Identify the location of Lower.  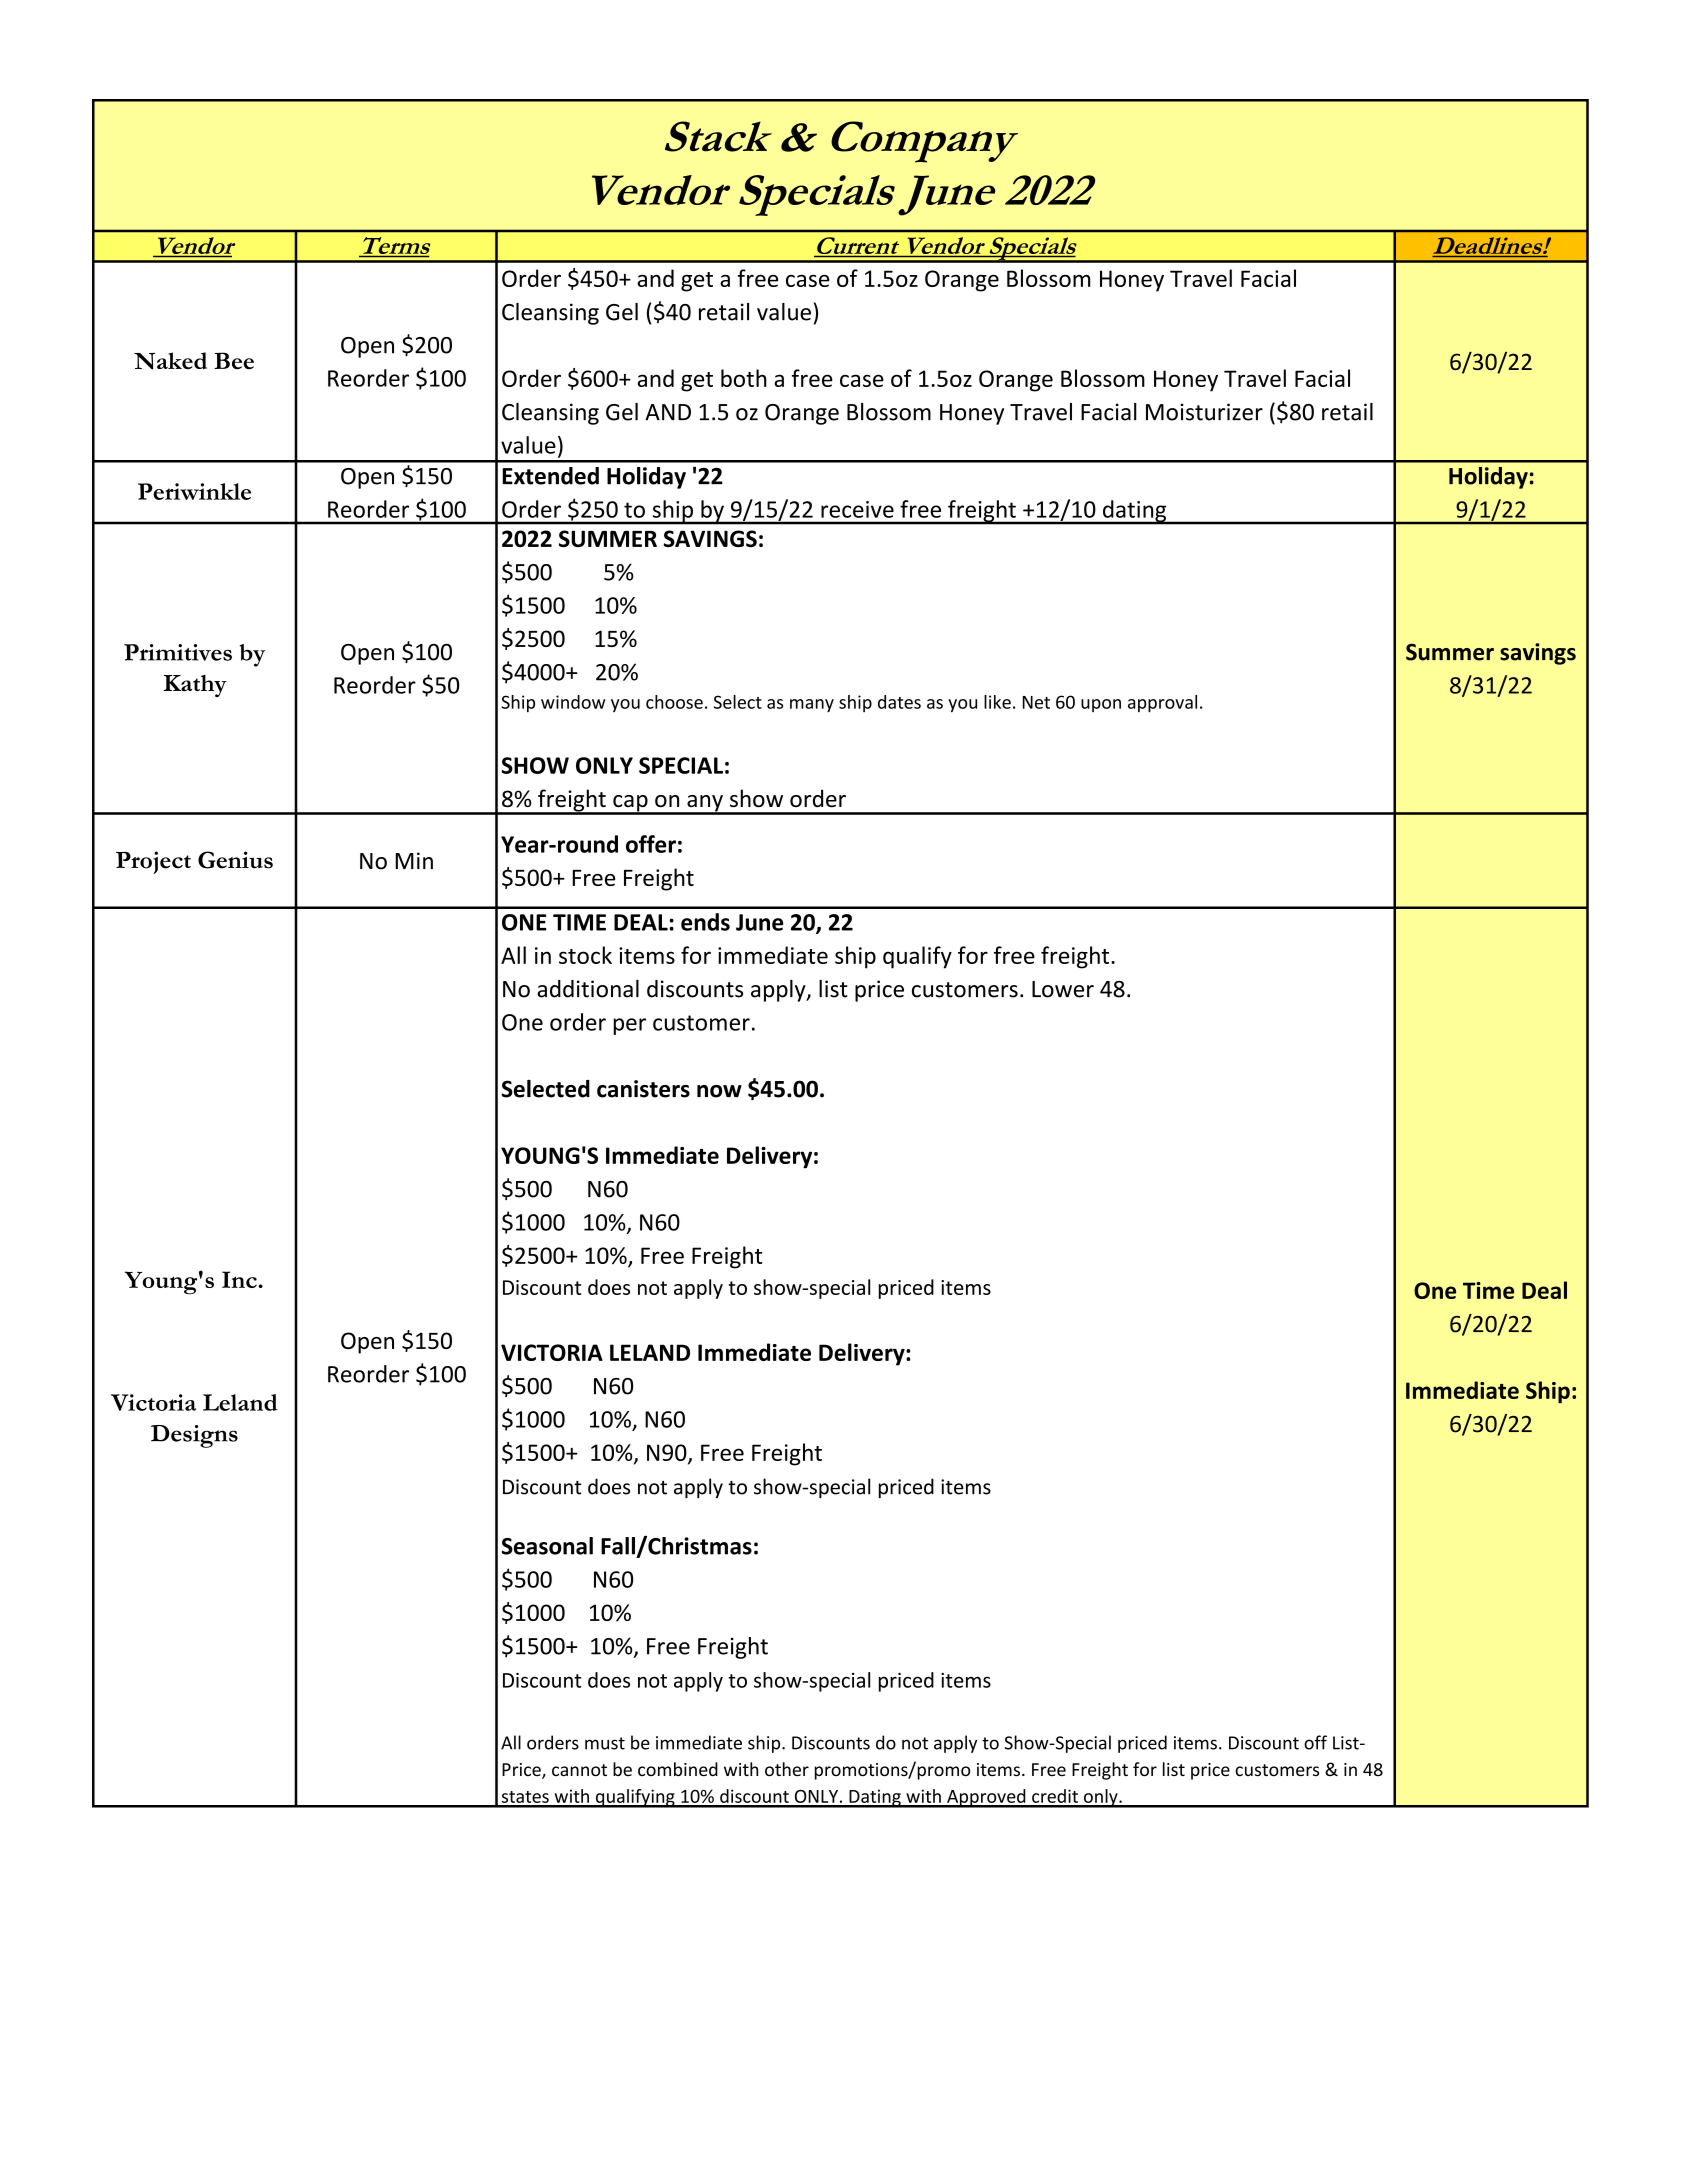
(1063, 989).
